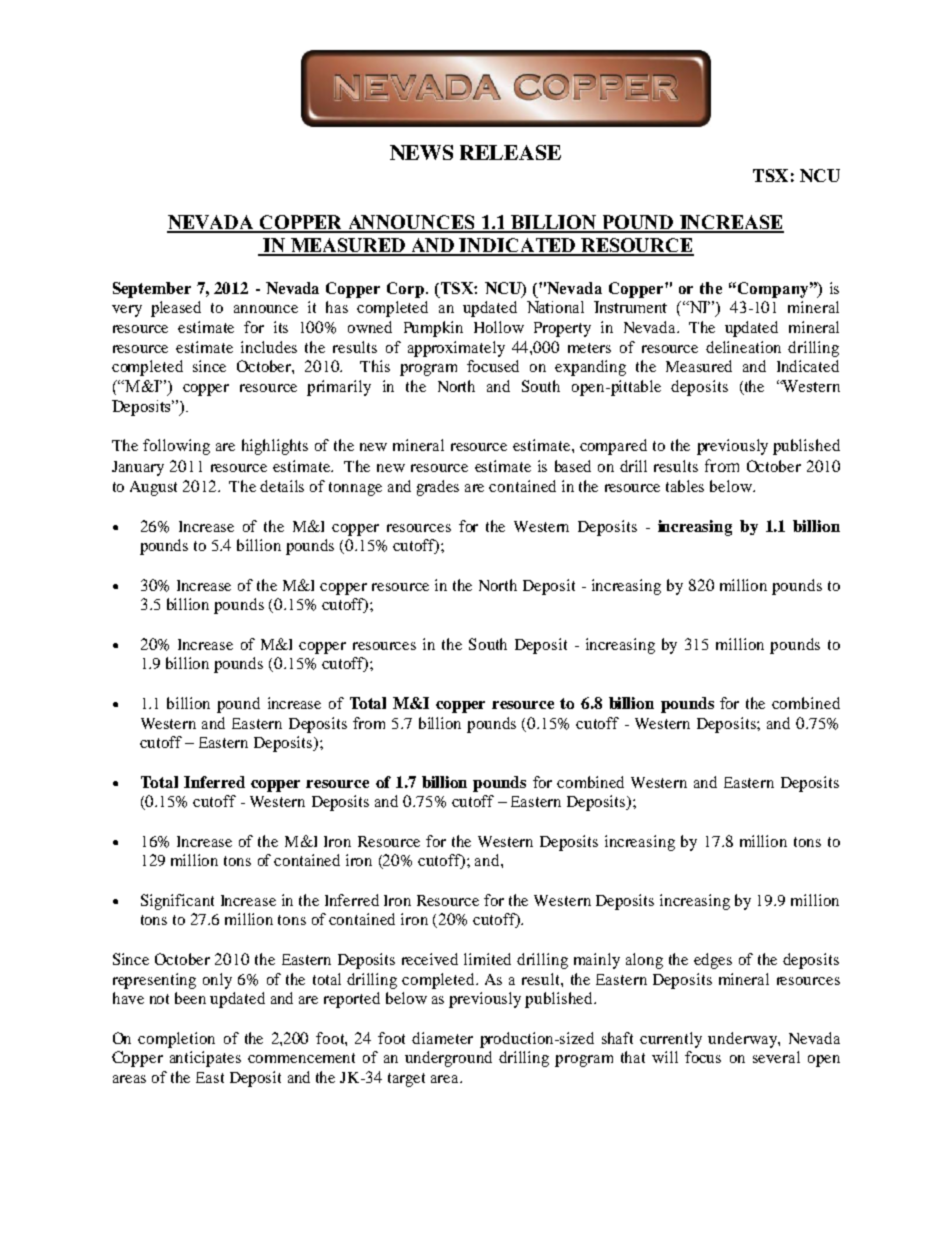  Describe the element at coordinates (685, 486) in the document. I see `tables` at that location.
